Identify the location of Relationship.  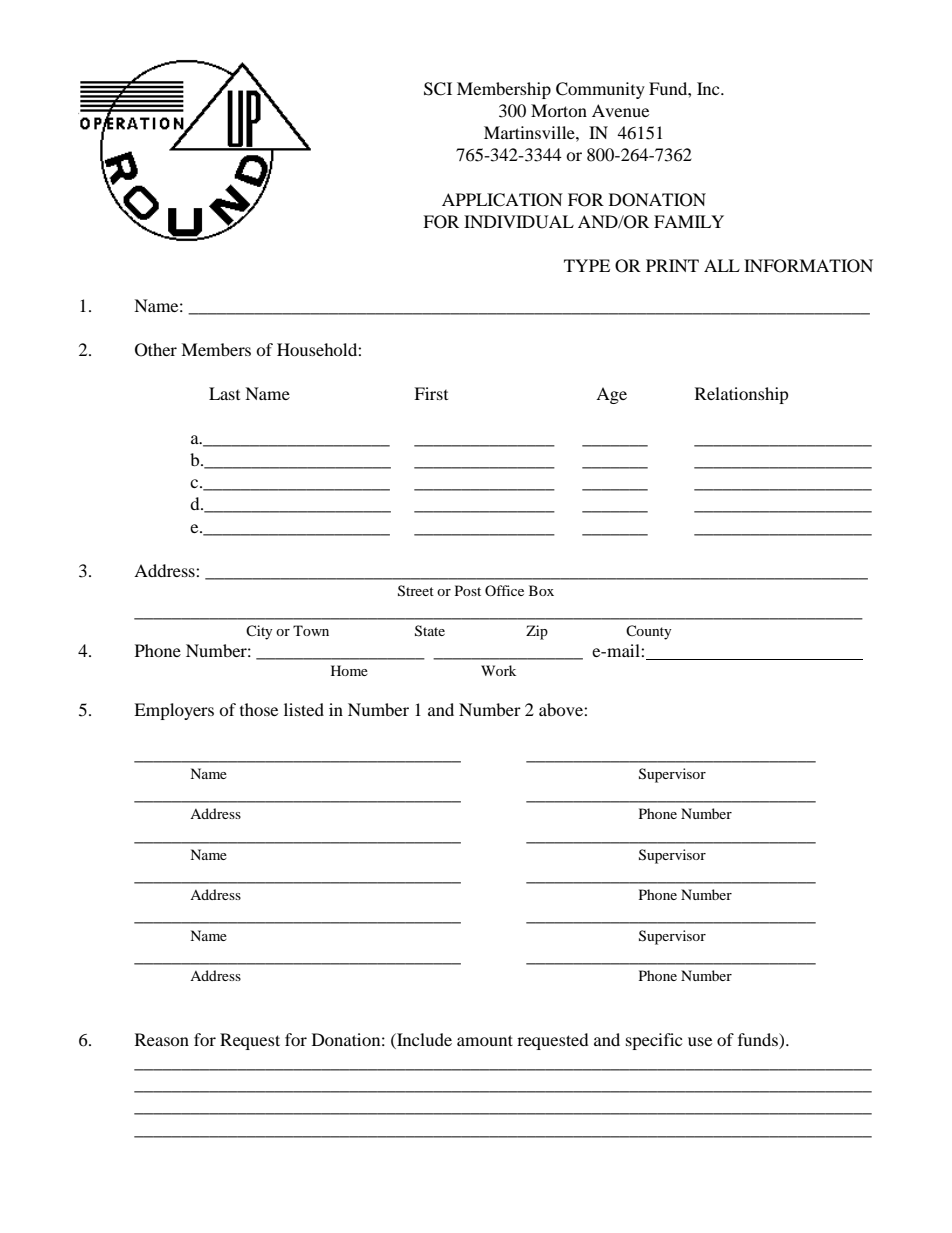
(742, 395).
